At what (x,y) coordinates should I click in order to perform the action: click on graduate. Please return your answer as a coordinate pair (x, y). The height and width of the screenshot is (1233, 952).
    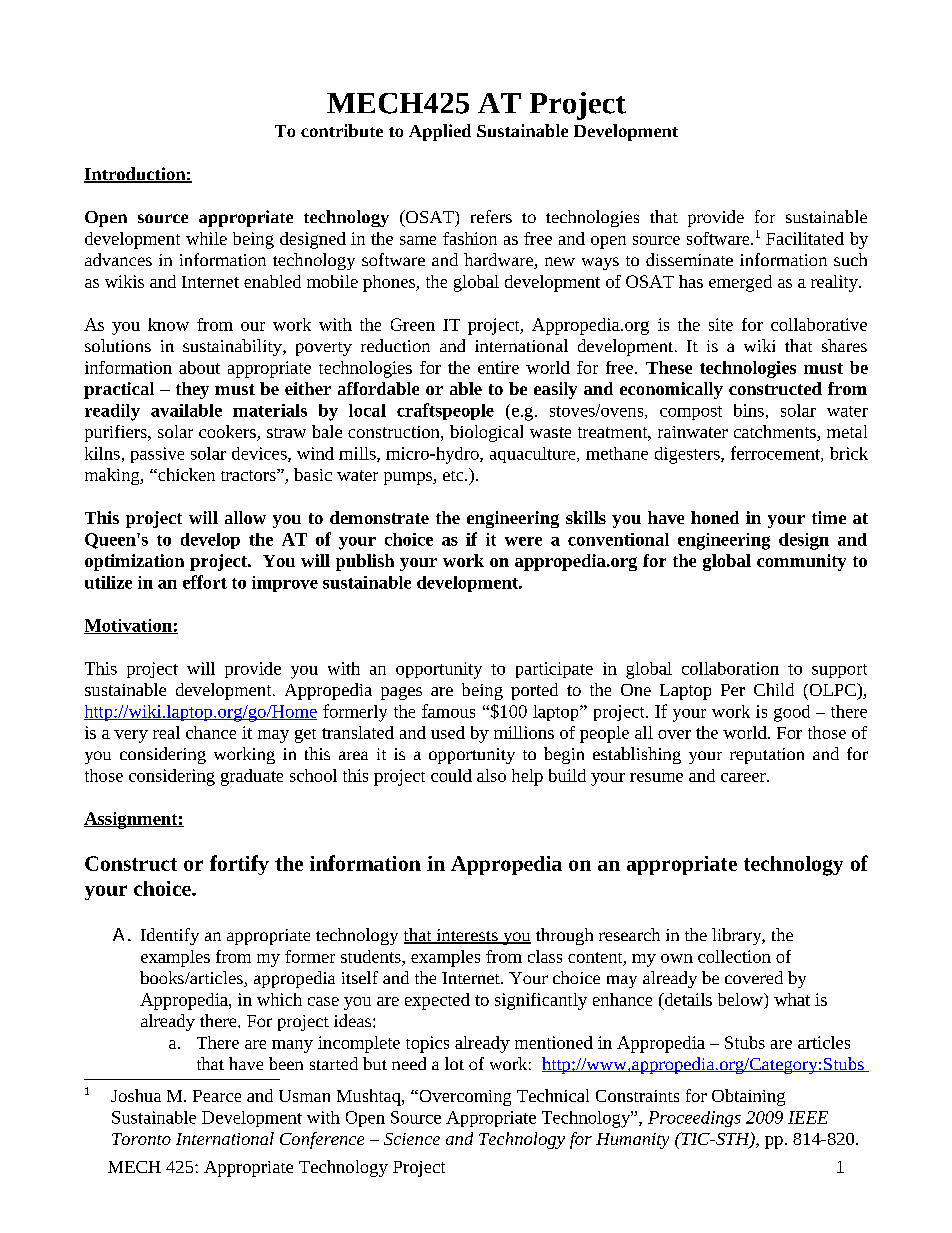
    Looking at the image, I should click on (252, 777).
